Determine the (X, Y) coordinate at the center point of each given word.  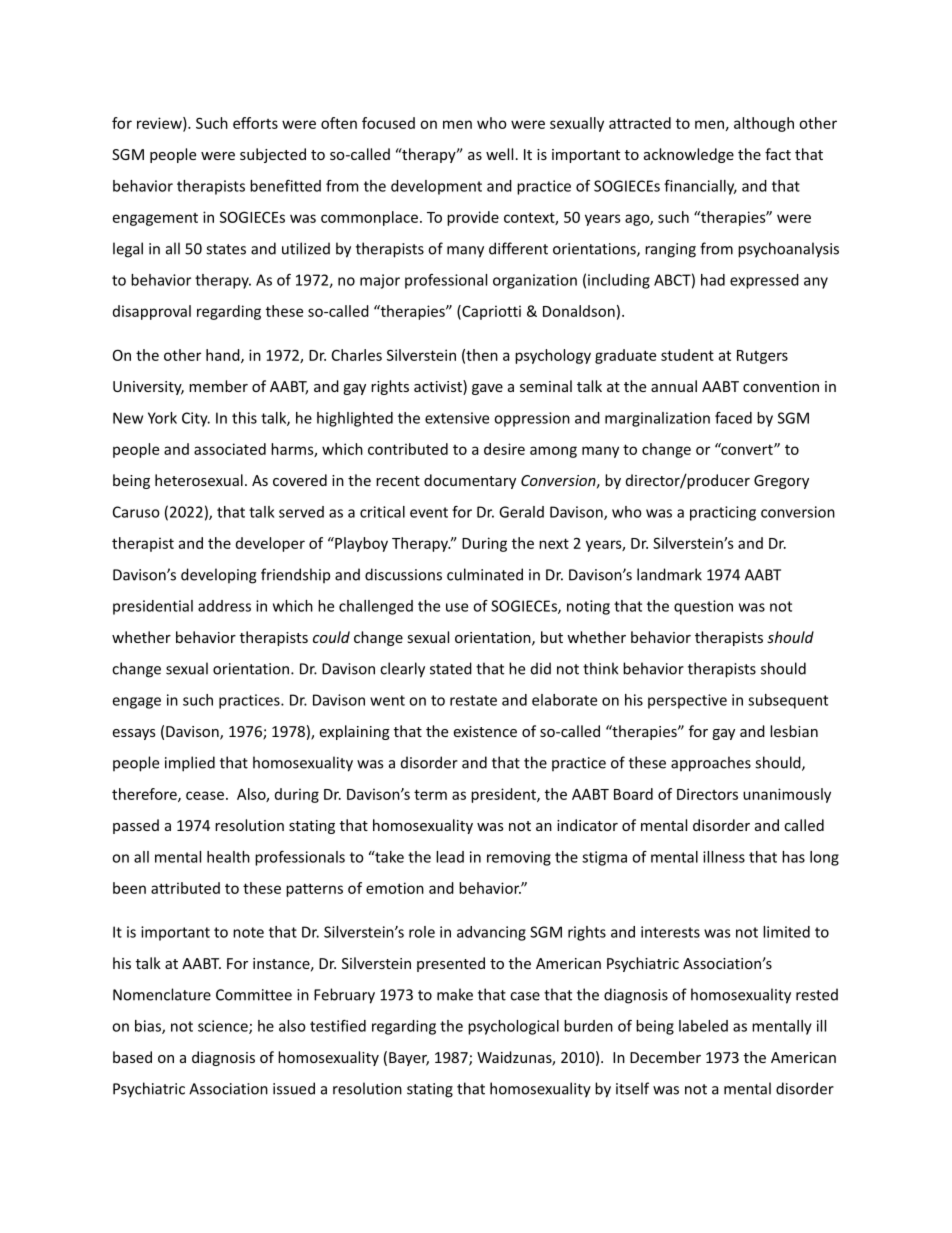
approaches (711, 764)
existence (485, 731)
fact (778, 154)
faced (733, 418)
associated (230, 449)
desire (504, 449)
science (224, 1027)
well (499, 154)
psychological (513, 1027)
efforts (255, 123)
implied (190, 764)
